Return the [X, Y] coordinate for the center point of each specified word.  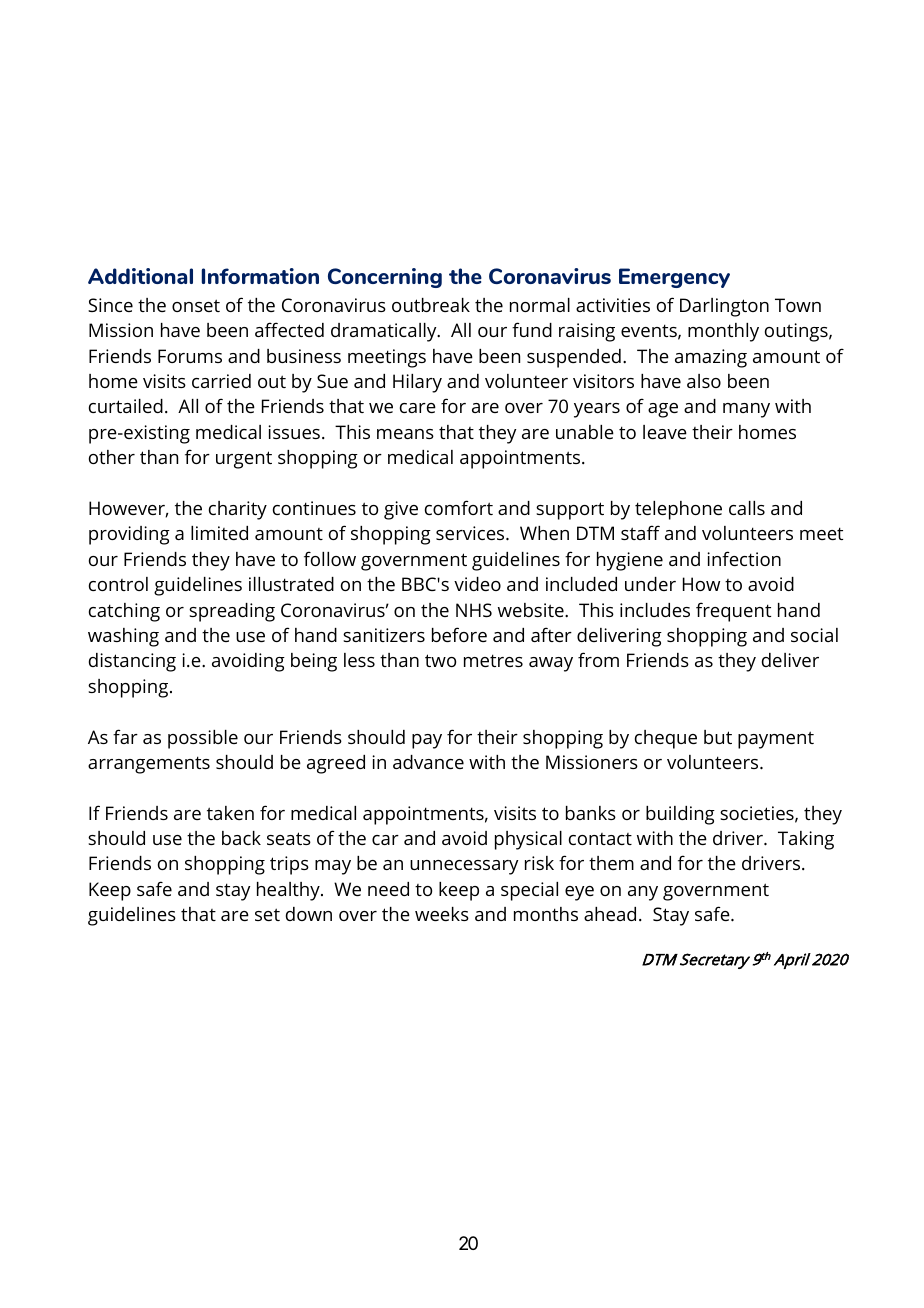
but [718, 737]
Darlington [724, 307]
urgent [244, 460]
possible [203, 739]
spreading [232, 612]
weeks [442, 914]
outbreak [431, 305]
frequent [733, 612]
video [477, 584]
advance [428, 762]
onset [196, 305]
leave [665, 432]
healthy [289, 891]
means [405, 434]
